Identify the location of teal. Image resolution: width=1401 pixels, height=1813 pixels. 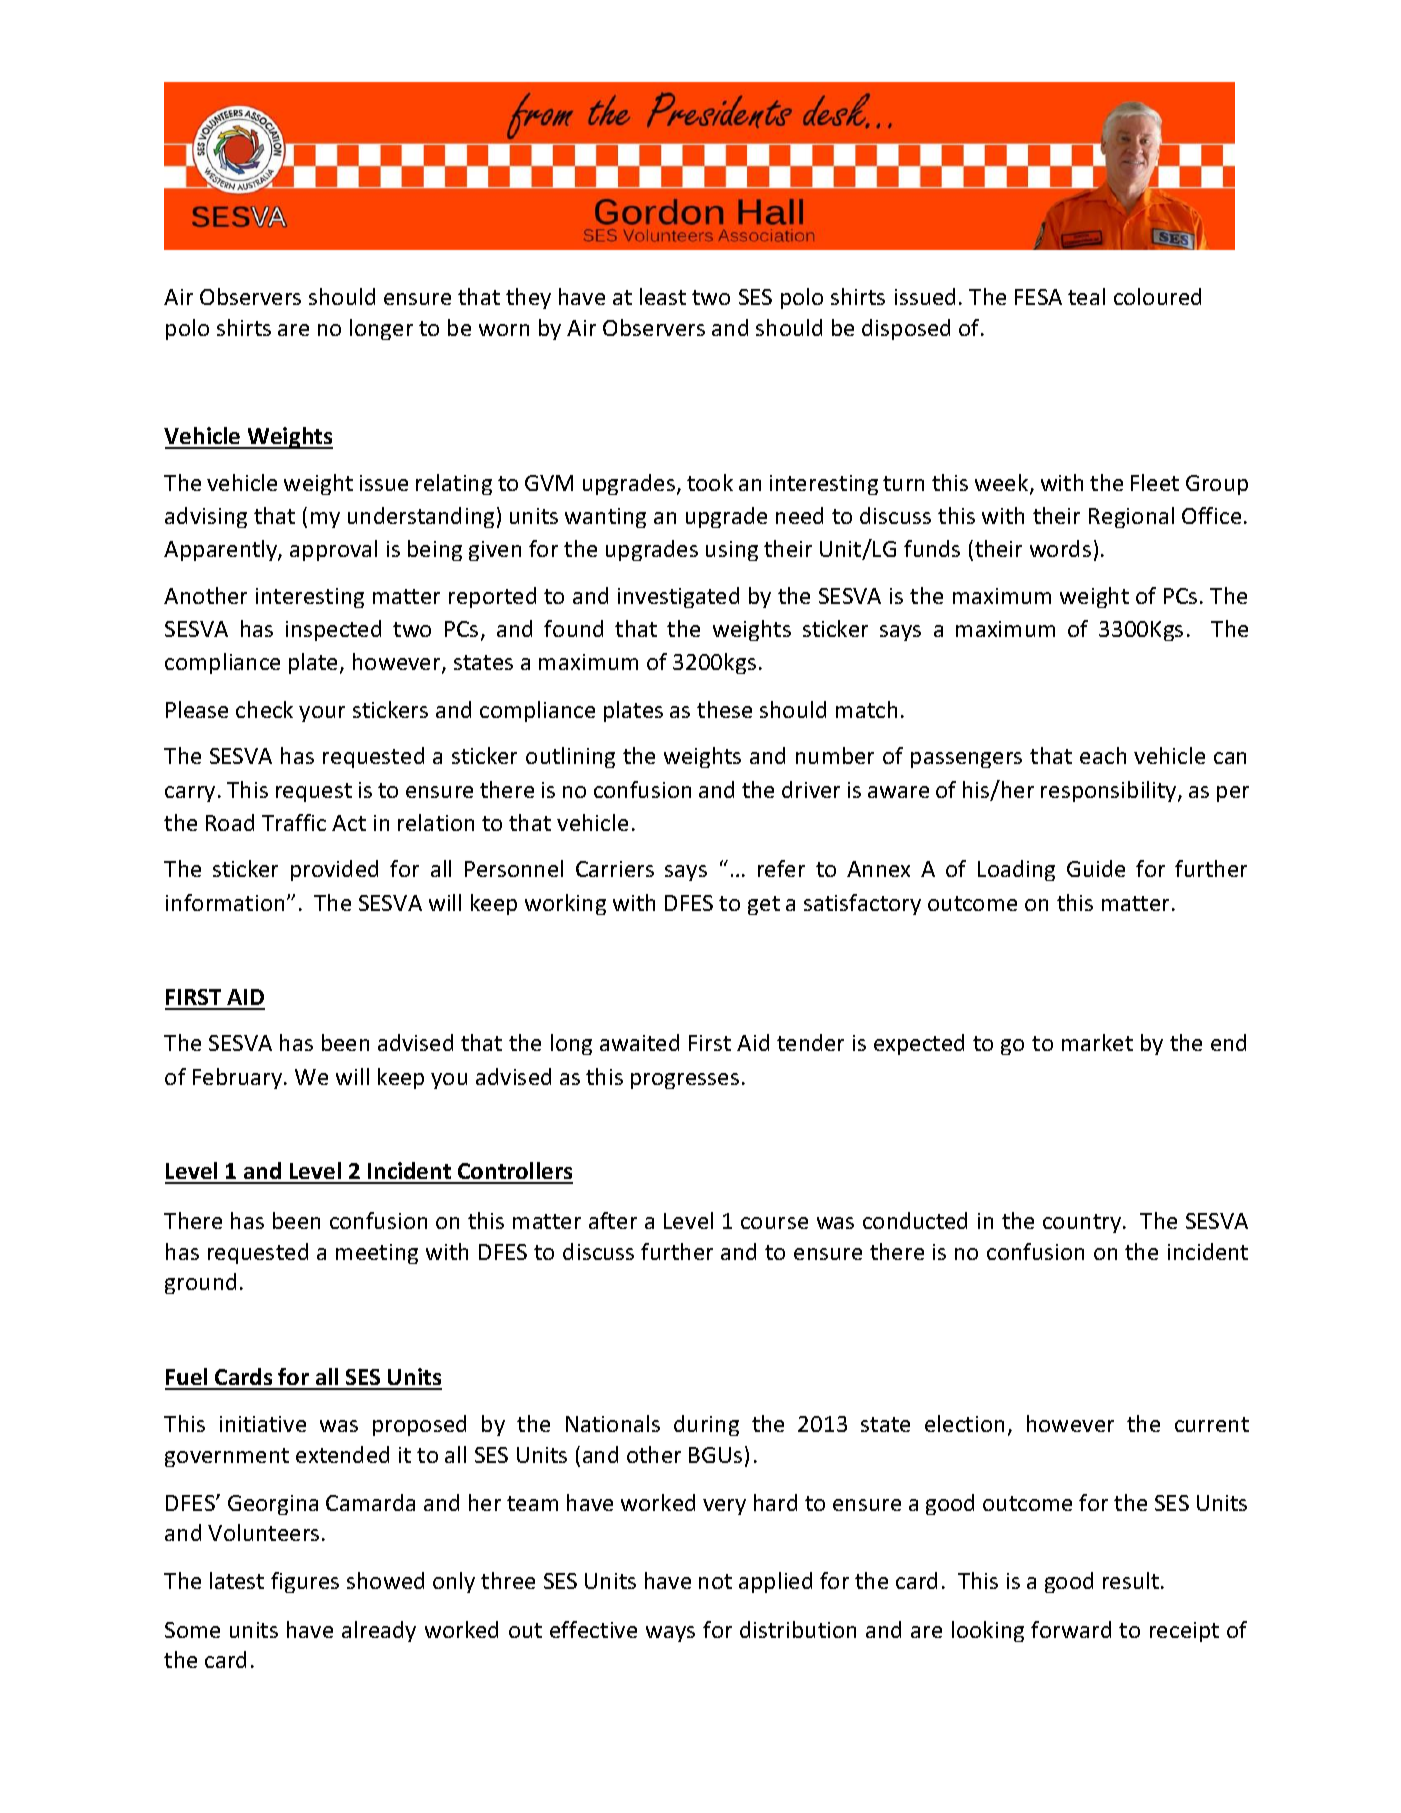
(1086, 296).
